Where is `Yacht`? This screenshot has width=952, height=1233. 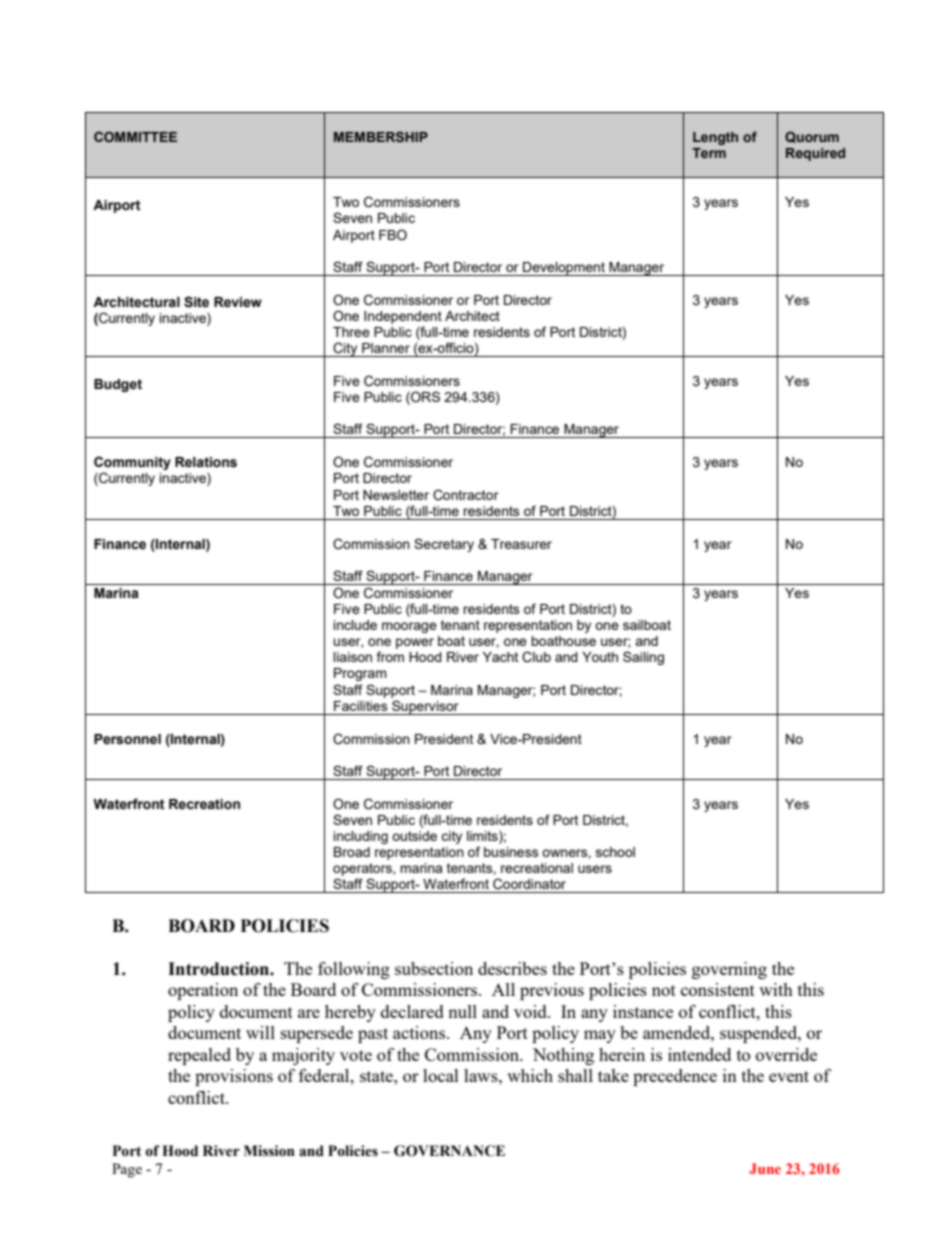
Yacht is located at coordinates (500, 657).
